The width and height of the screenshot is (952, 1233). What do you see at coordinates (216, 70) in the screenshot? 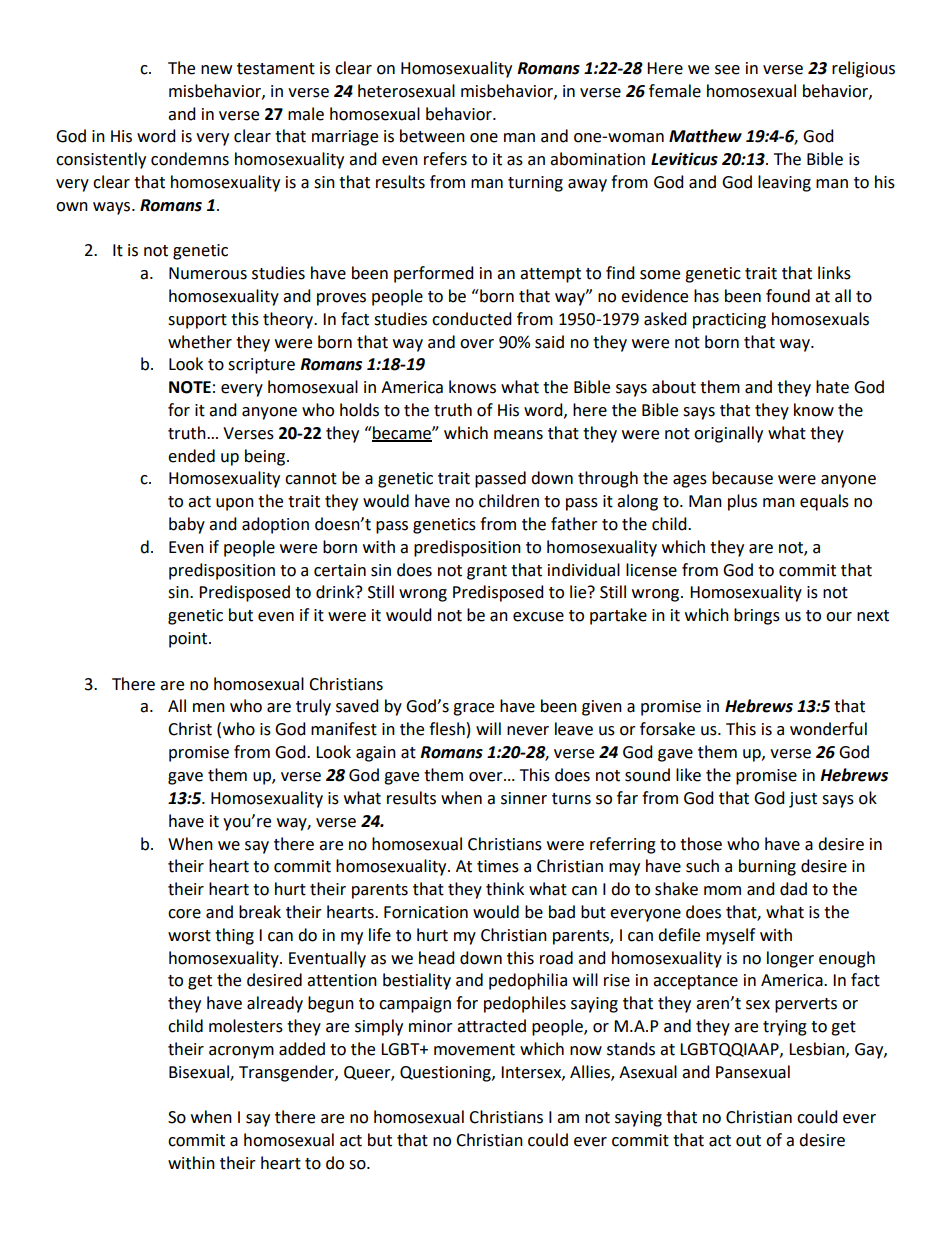
I see `new` at bounding box center [216, 70].
